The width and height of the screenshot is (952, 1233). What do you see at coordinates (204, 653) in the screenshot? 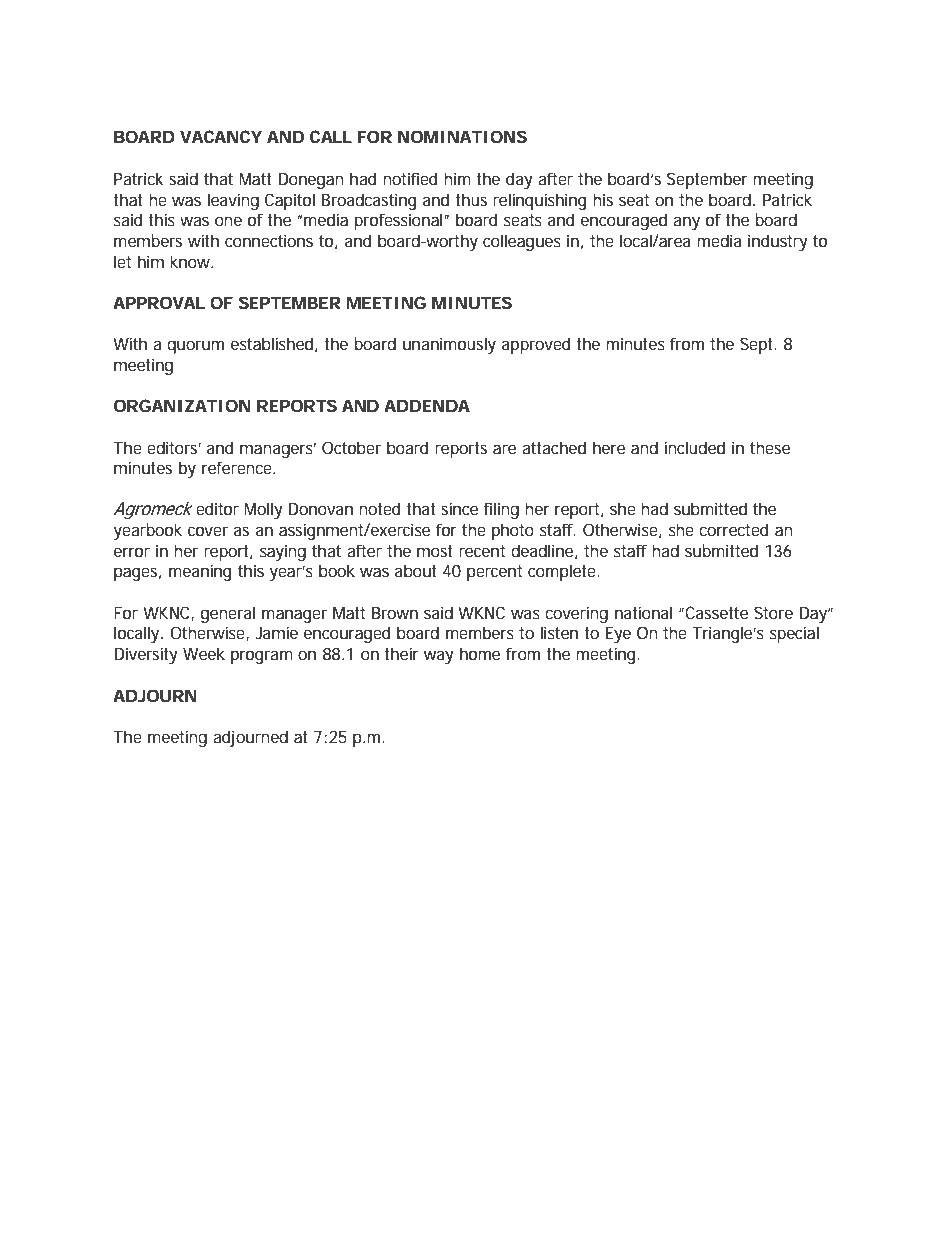
I see `Week` at bounding box center [204, 653].
